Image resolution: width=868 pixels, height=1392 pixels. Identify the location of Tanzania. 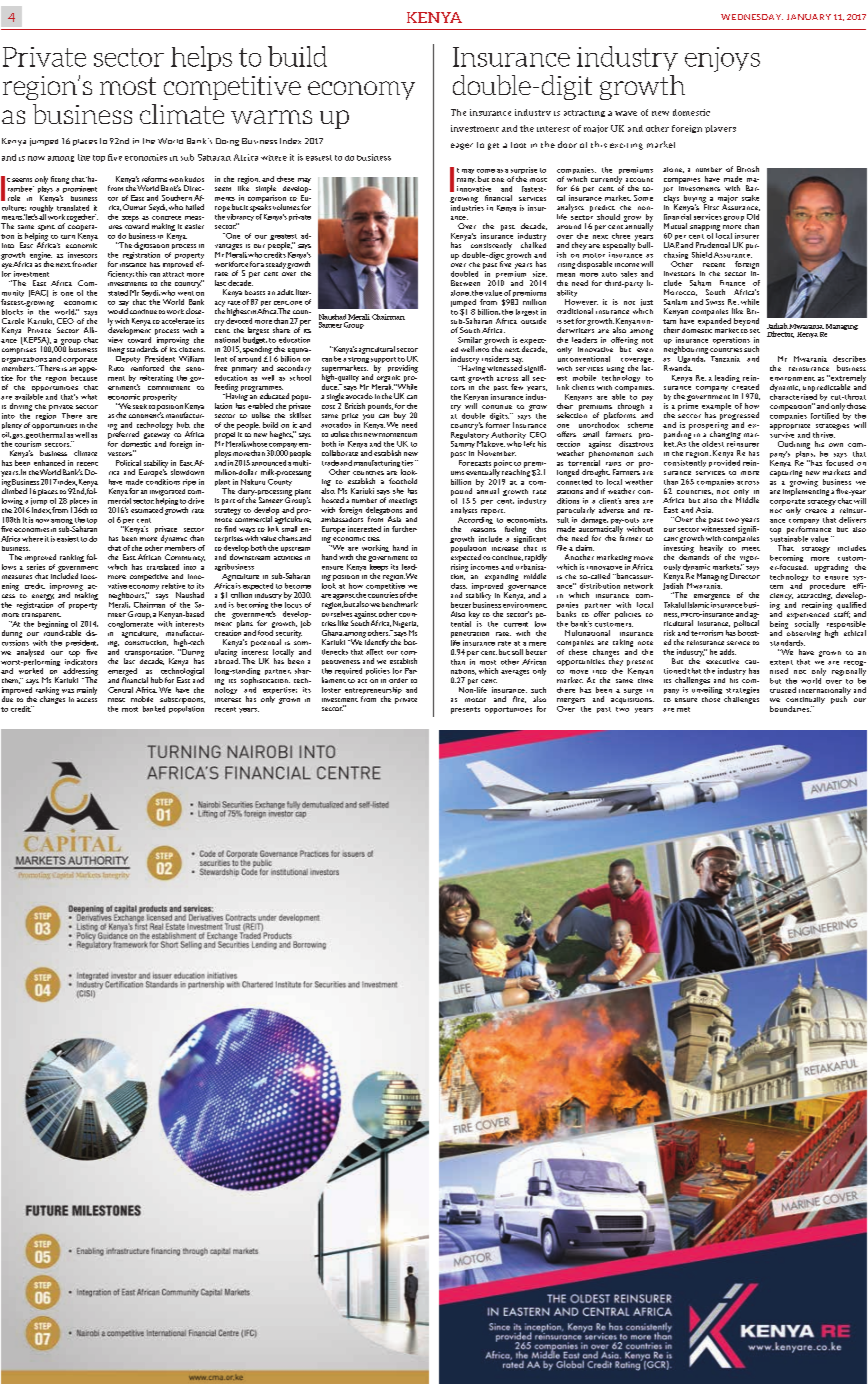
(725, 359).
